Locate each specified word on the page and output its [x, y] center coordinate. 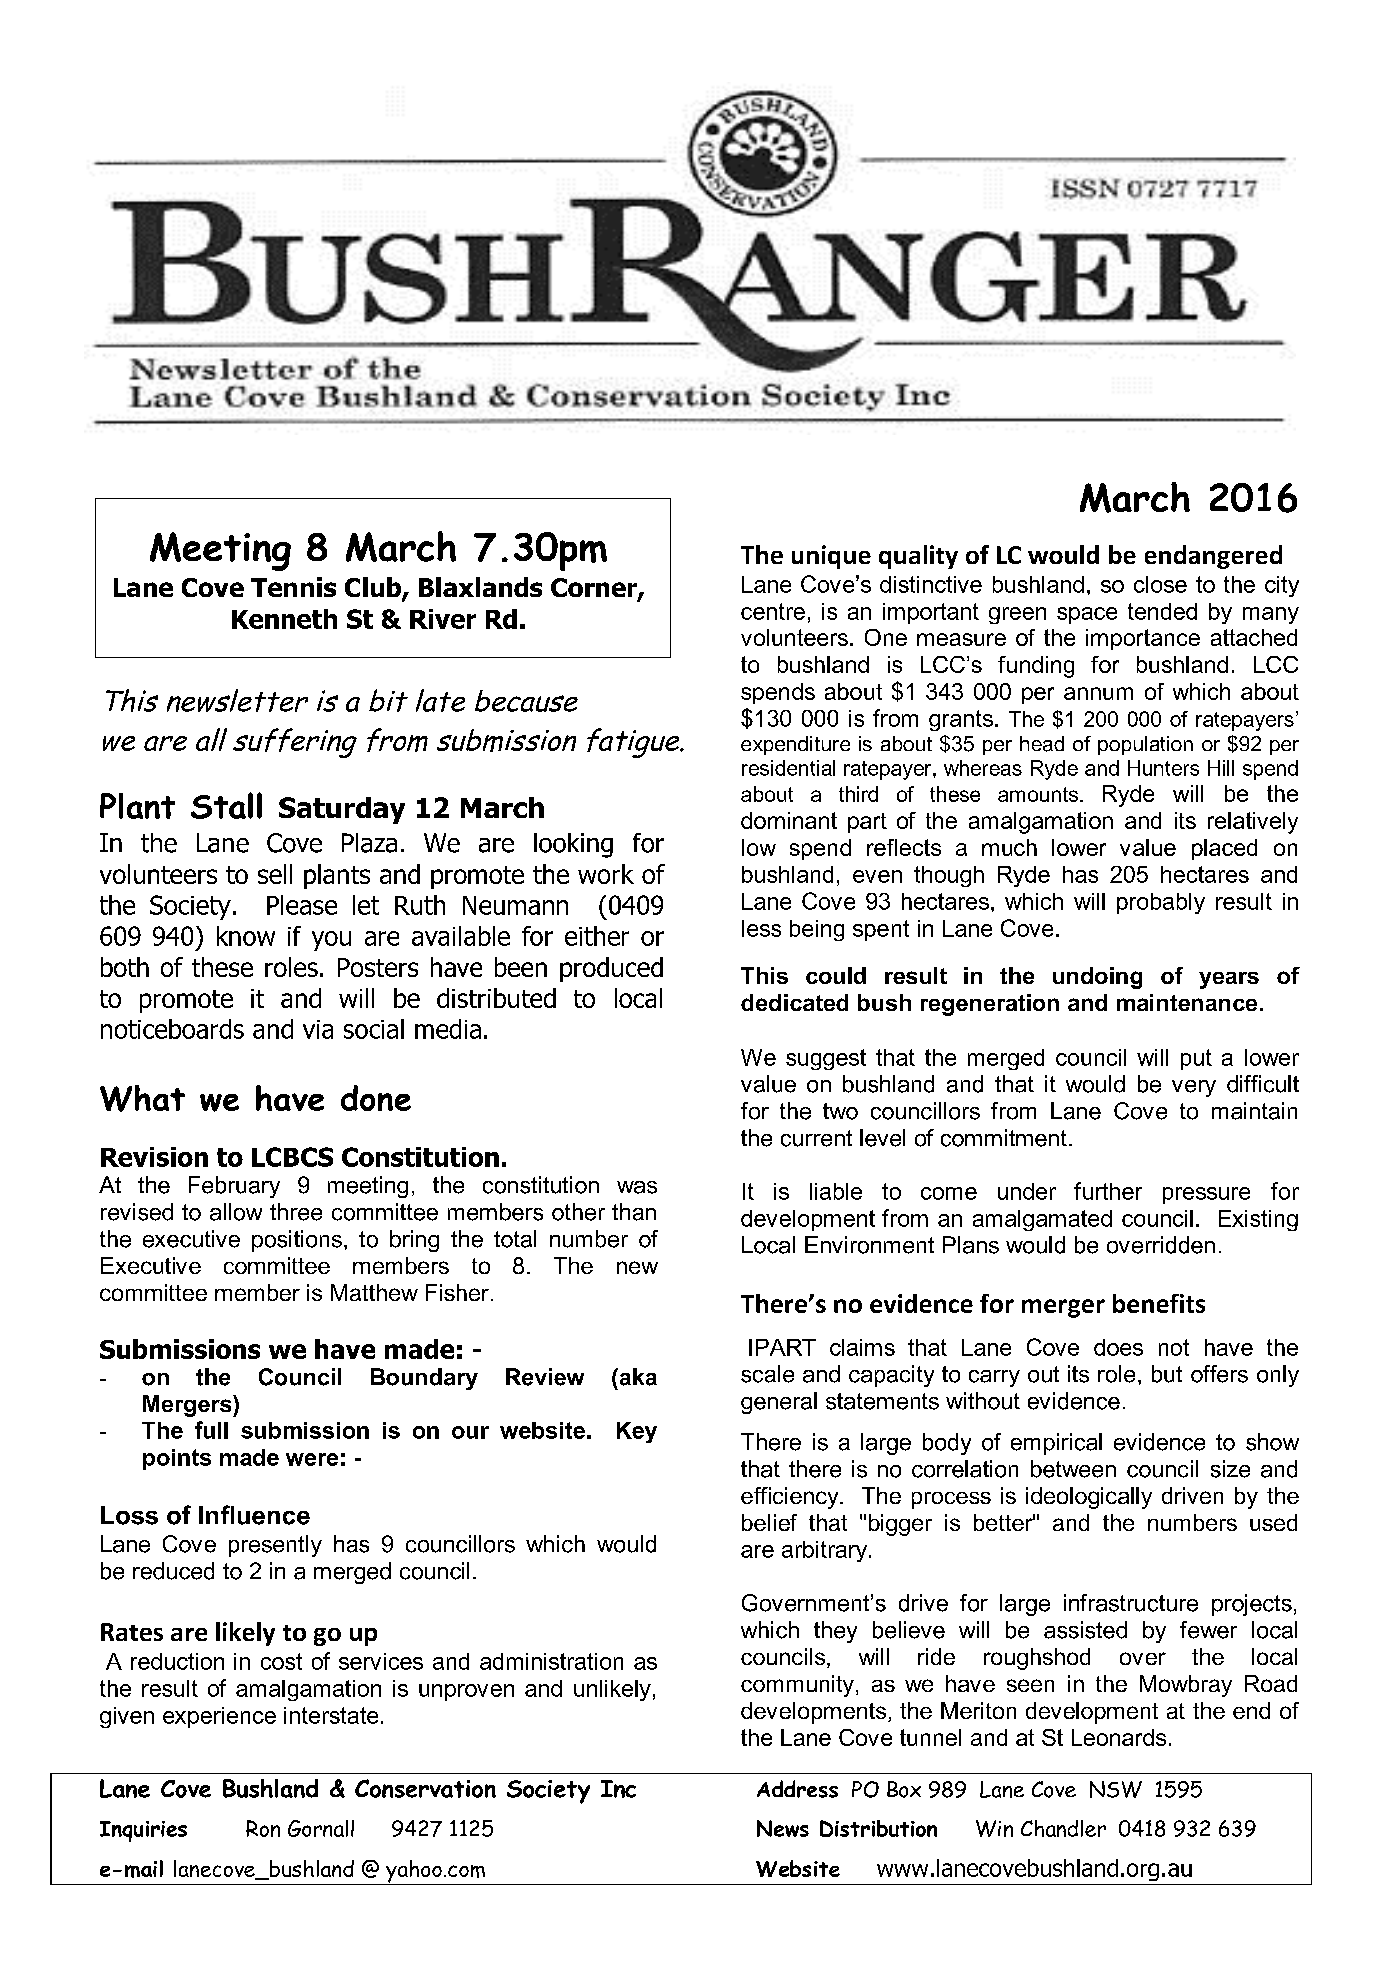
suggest [826, 1059]
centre [773, 611]
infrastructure [1131, 1603]
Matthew [374, 1292]
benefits [1159, 1303]
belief [769, 1522]
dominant [789, 820]
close [1160, 584]
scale [767, 1374]
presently [275, 1546]
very [1194, 1088]
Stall [226, 805]
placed [1224, 849]
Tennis [293, 587]
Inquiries [143, 1831]
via [318, 1029]
